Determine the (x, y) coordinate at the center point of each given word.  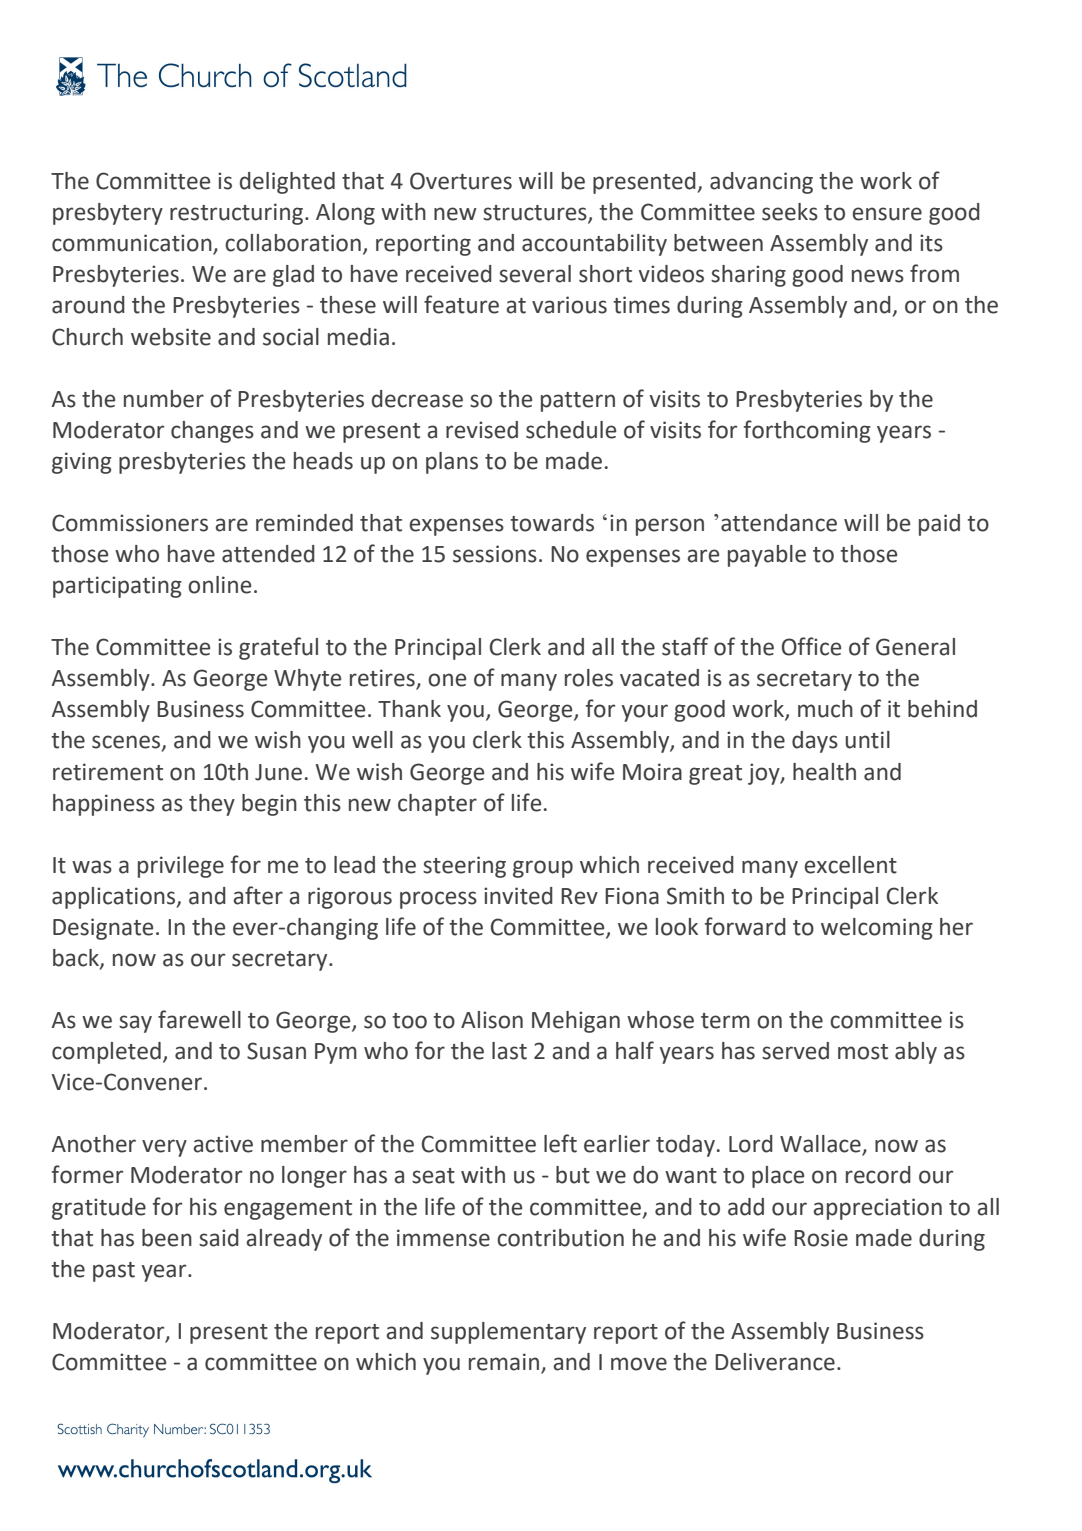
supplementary (508, 1333)
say (135, 1024)
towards (552, 523)
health (824, 772)
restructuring (238, 214)
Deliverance (775, 1362)
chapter (437, 805)
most (863, 1052)
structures (536, 214)
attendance (779, 523)
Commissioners (130, 523)
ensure (887, 214)
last (509, 1051)
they (212, 805)
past (114, 1272)
